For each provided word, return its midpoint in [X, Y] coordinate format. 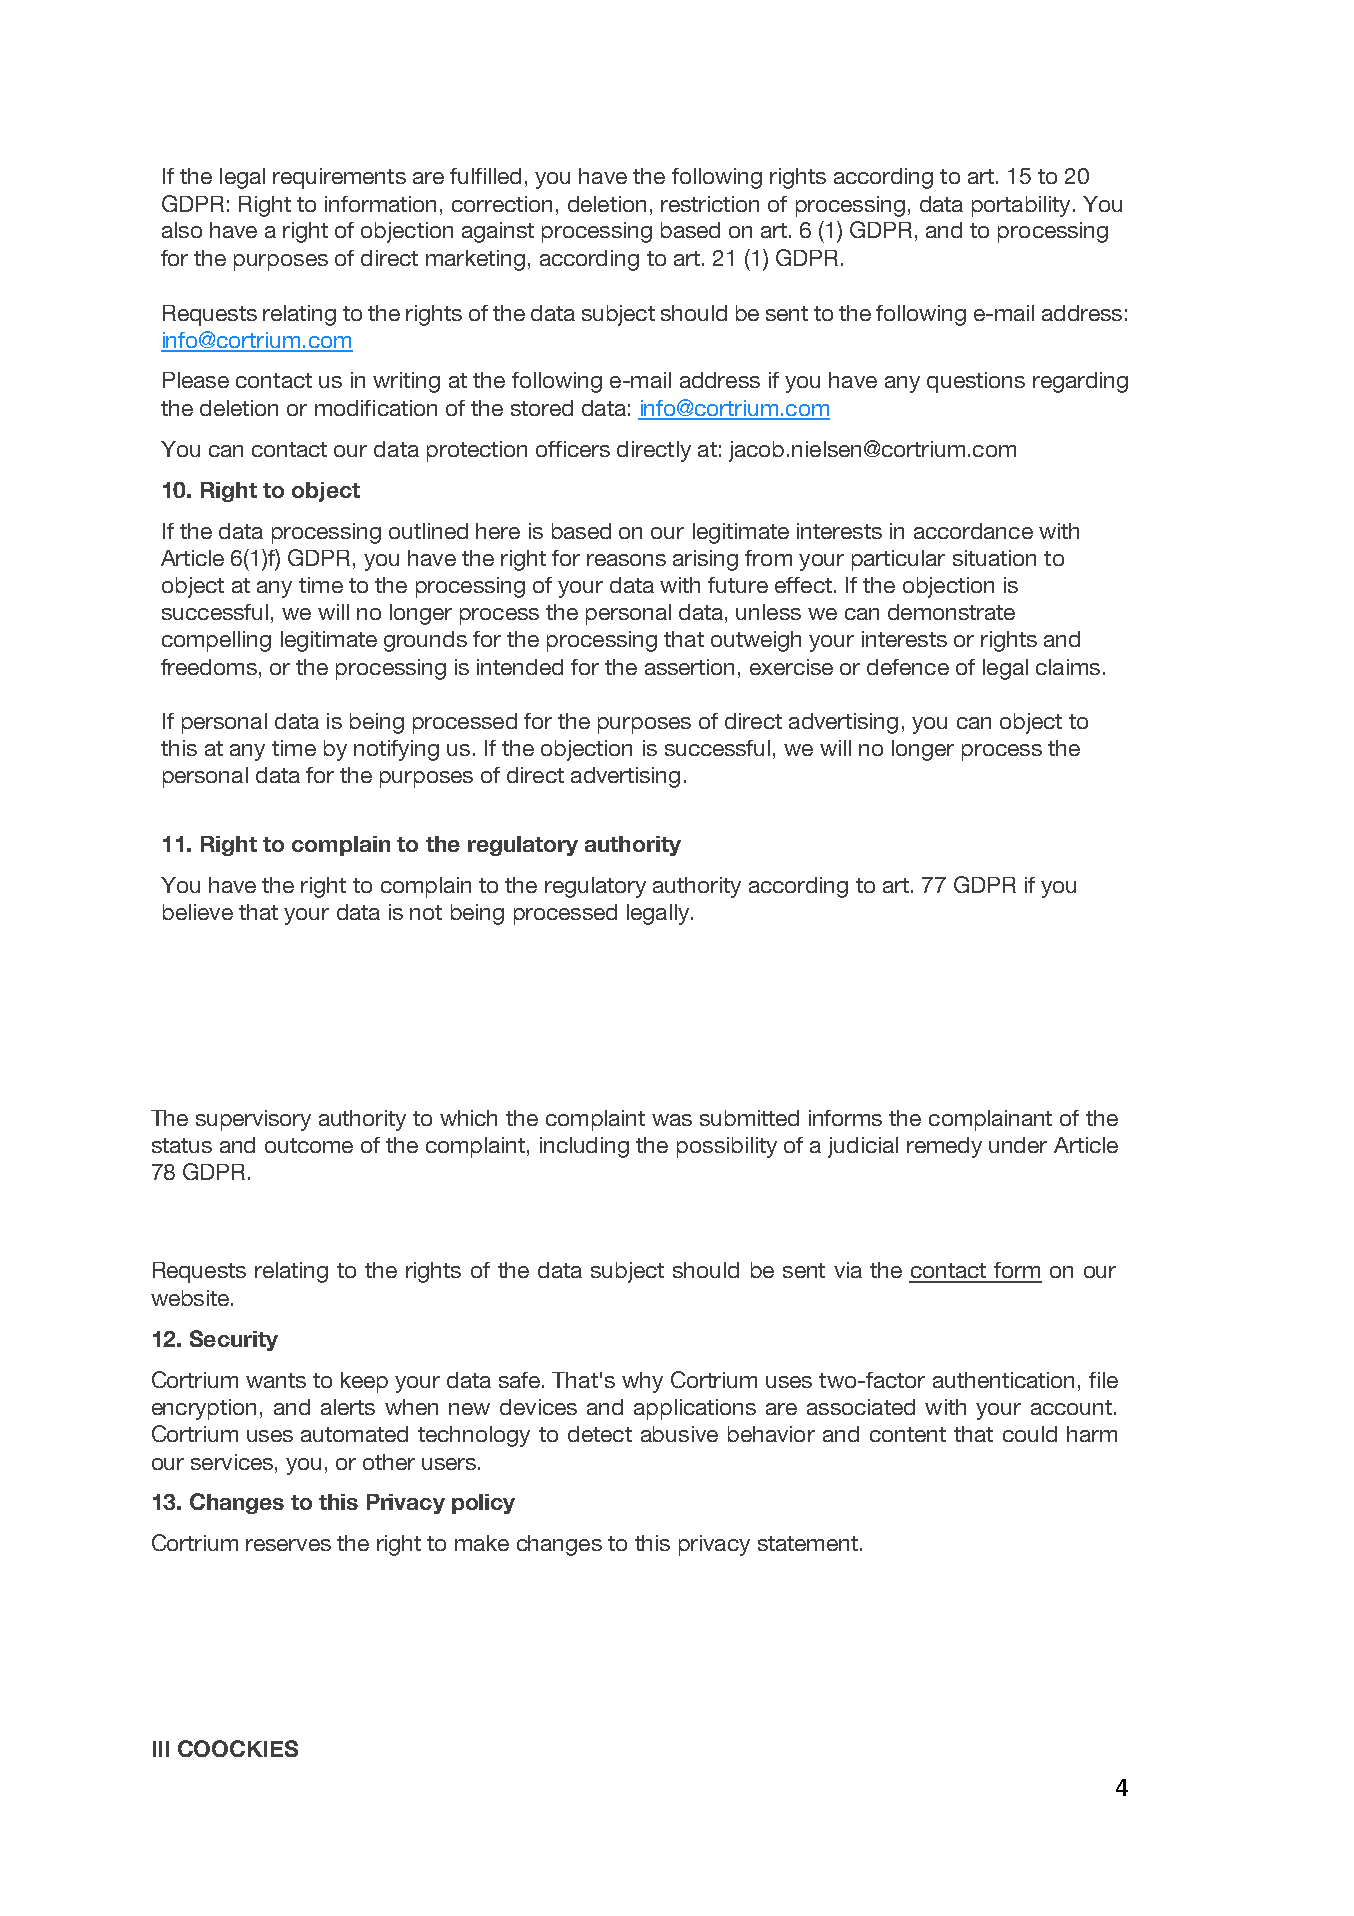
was [672, 1120]
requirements [339, 178]
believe [198, 912]
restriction [710, 204]
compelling [216, 641]
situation [994, 558]
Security [234, 1340]
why [642, 1382]
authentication [1003, 1380]
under [1018, 1145]
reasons [626, 560]
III [161, 1749]
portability [1021, 206]
